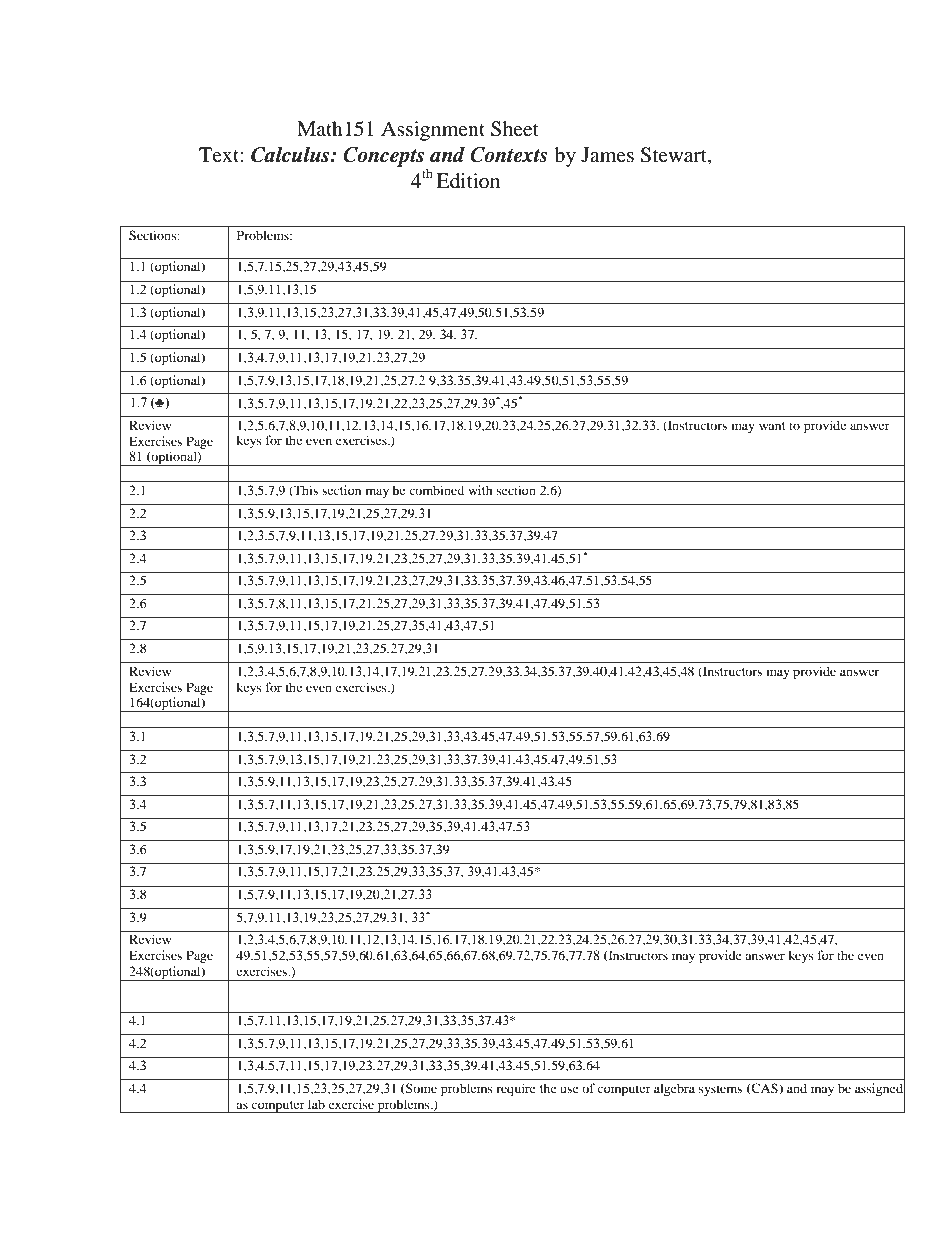  I want to click on systems, so click(720, 1090).
